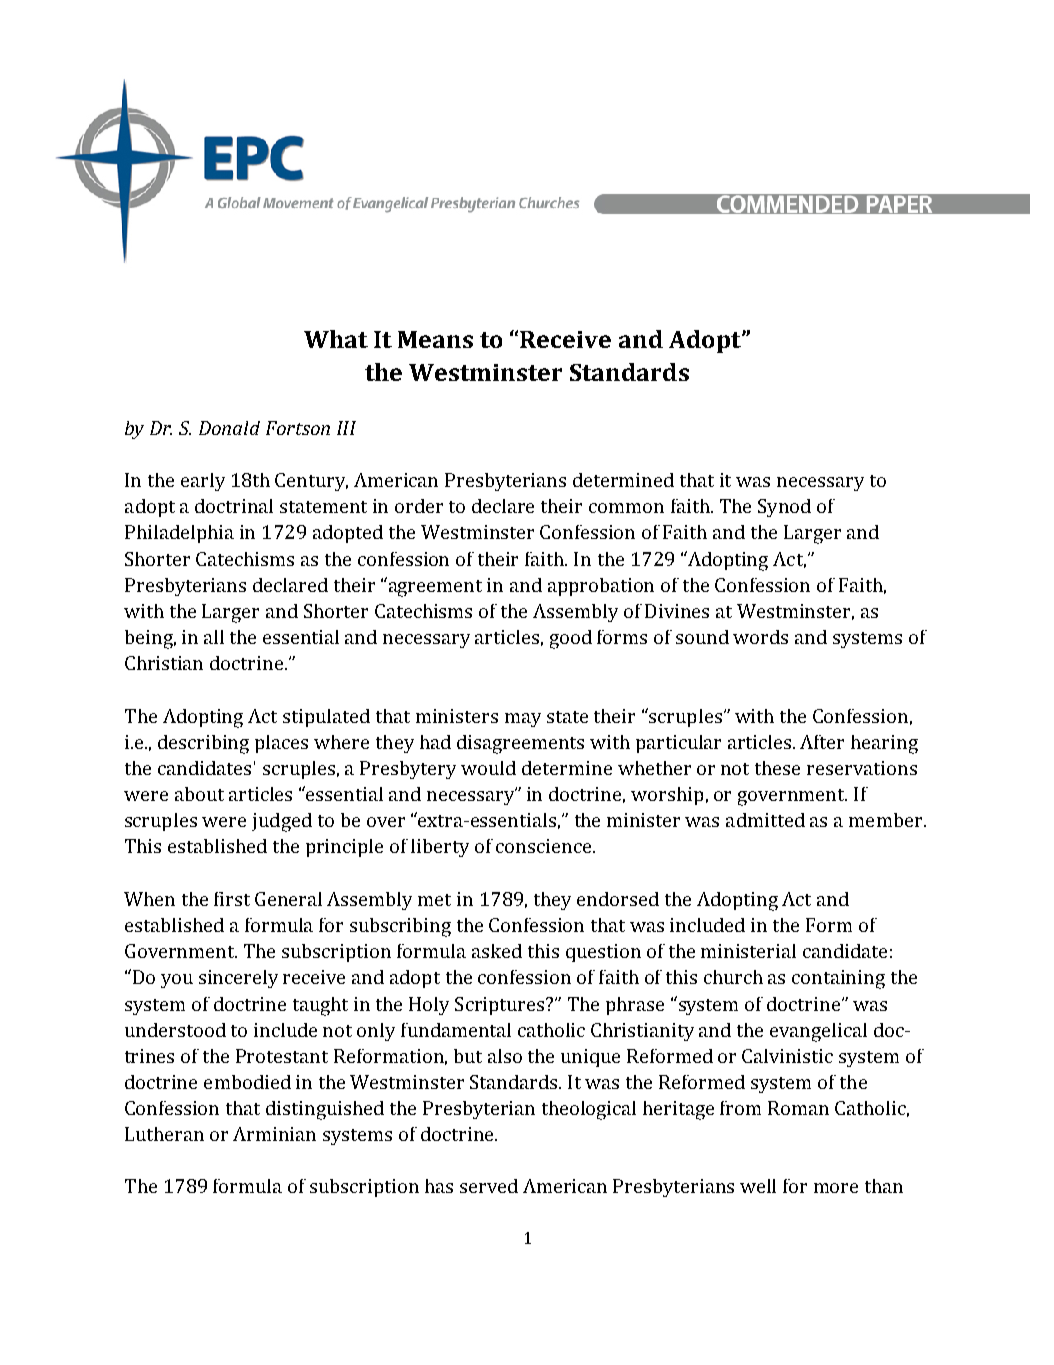 Image resolution: width=1054 pixels, height=1365 pixels. I want to click on good, so click(571, 639).
